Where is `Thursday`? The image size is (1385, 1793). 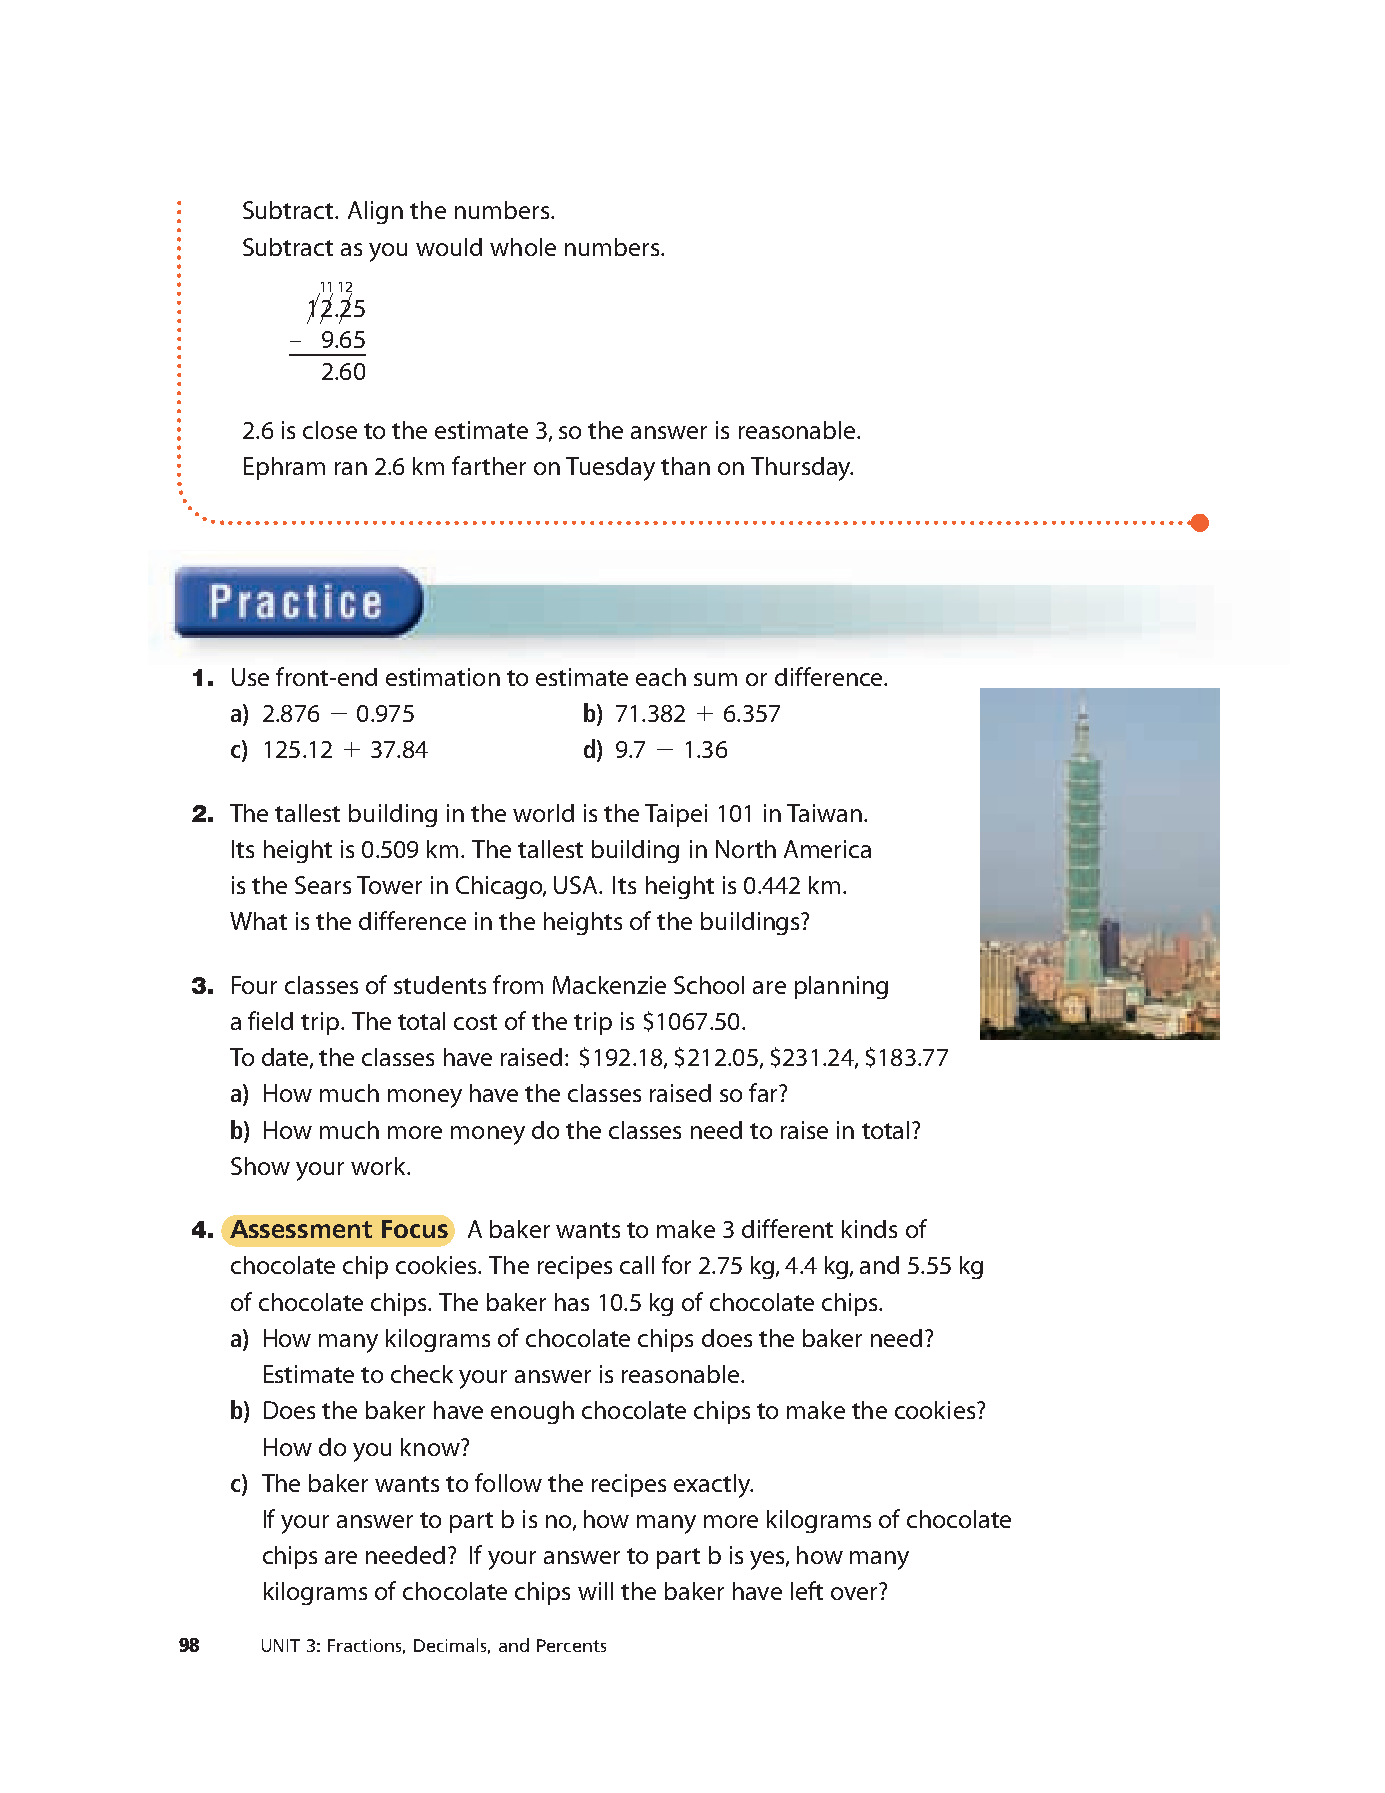
Thursday is located at coordinates (802, 469).
